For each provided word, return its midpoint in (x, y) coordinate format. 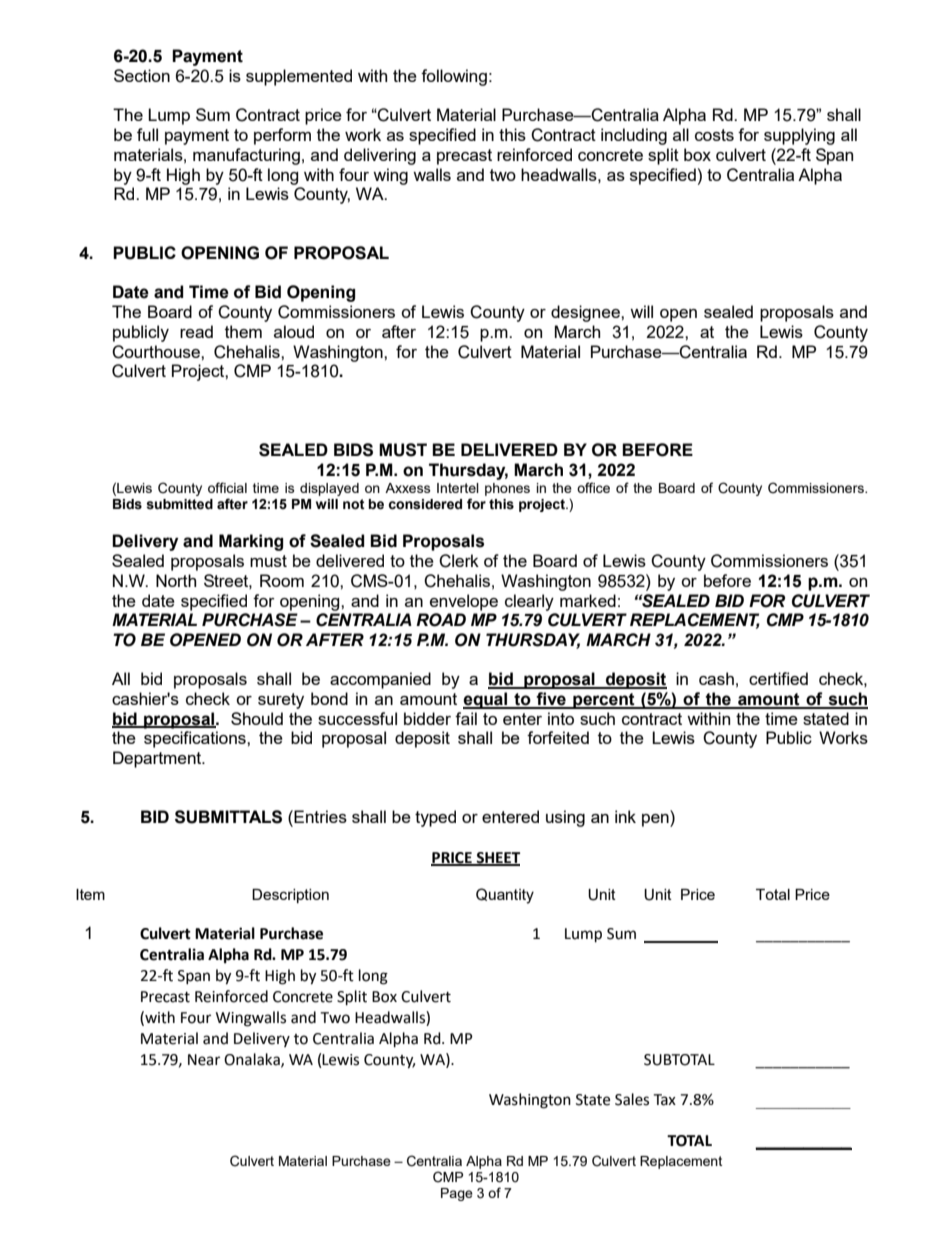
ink (625, 816)
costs (714, 135)
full (147, 134)
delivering (380, 156)
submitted (179, 504)
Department (158, 759)
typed (435, 818)
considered (425, 504)
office (593, 487)
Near (204, 1060)
